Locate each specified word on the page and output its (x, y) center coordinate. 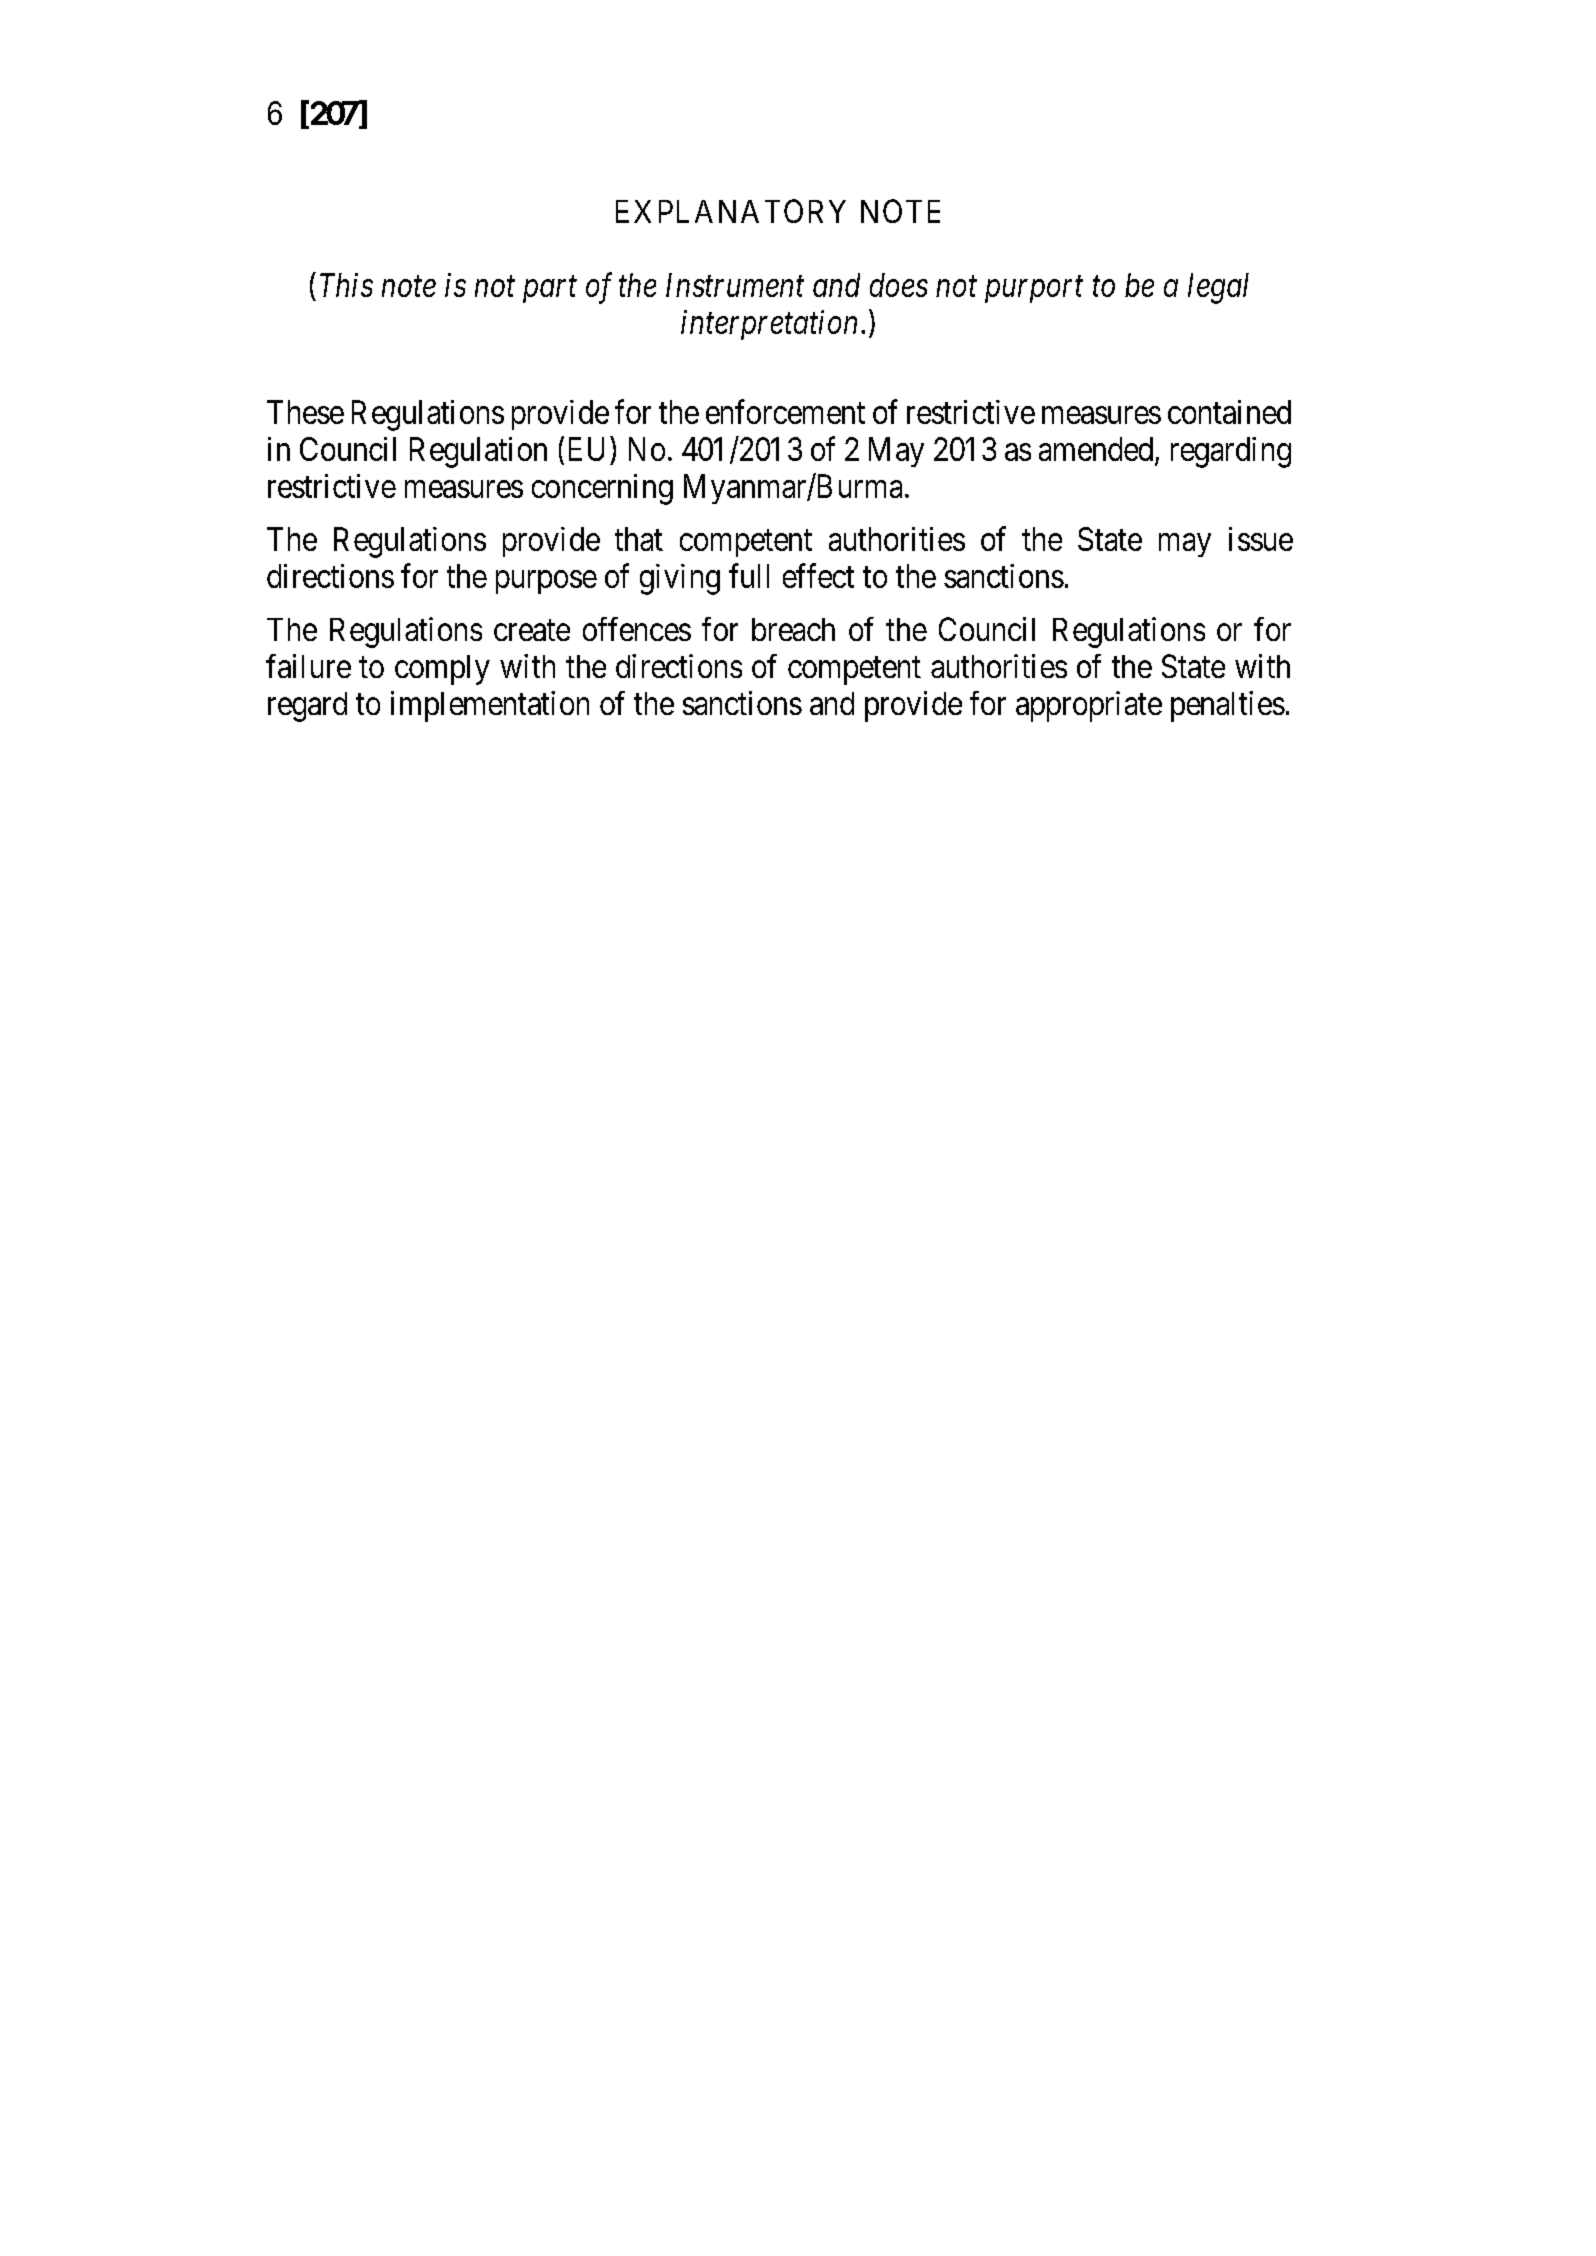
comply (442, 670)
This (346, 285)
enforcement (785, 411)
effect (818, 575)
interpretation (769, 325)
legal (1218, 288)
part (550, 290)
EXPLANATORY (731, 211)
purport (1034, 290)
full (749, 575)
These (305, 412)
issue (1261, 539)
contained (1229, 412)
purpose (546, 582)
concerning (602, 489)
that (639, 539)
